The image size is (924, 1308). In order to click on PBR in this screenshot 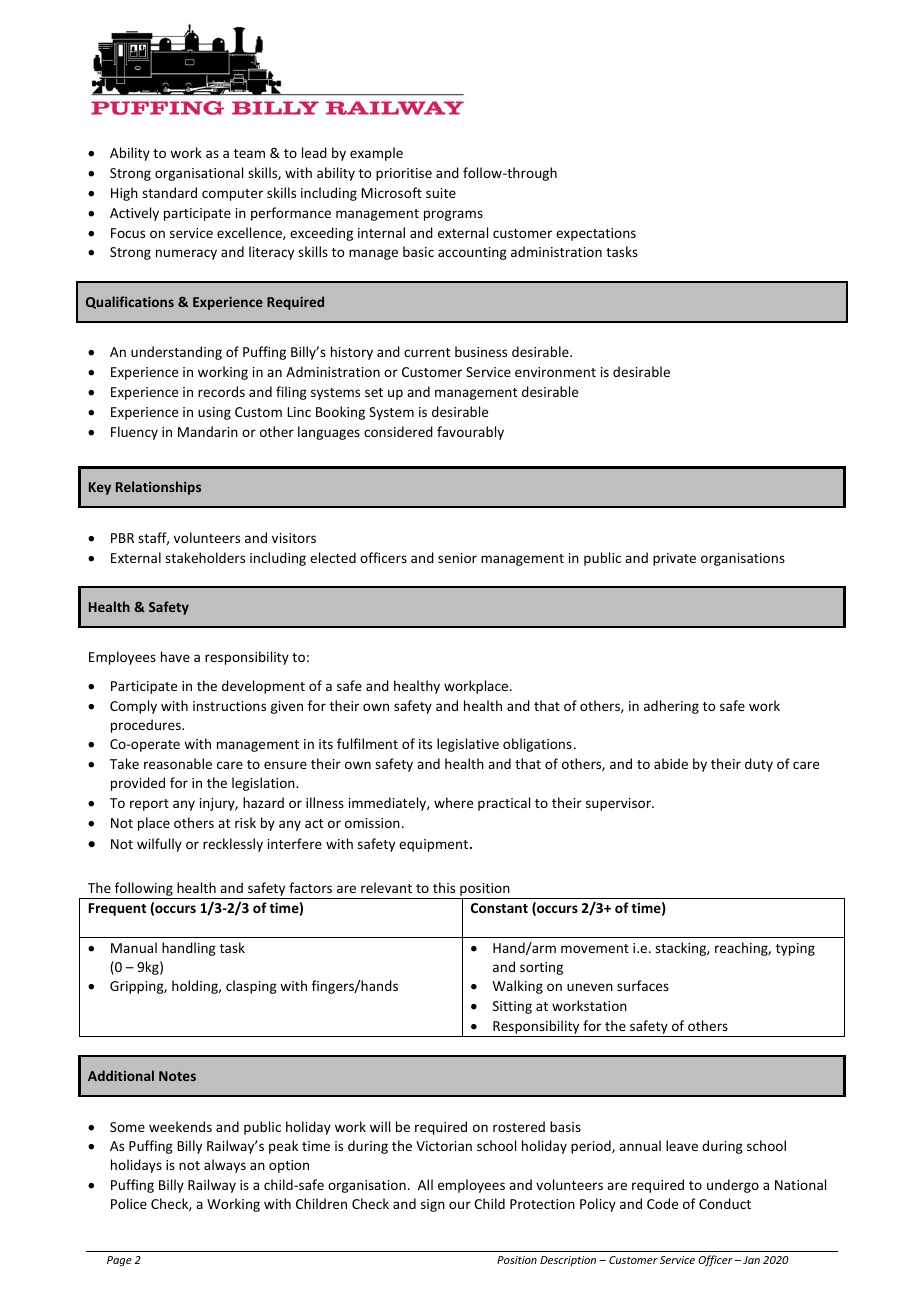, I will do `click(122, 538)`.
